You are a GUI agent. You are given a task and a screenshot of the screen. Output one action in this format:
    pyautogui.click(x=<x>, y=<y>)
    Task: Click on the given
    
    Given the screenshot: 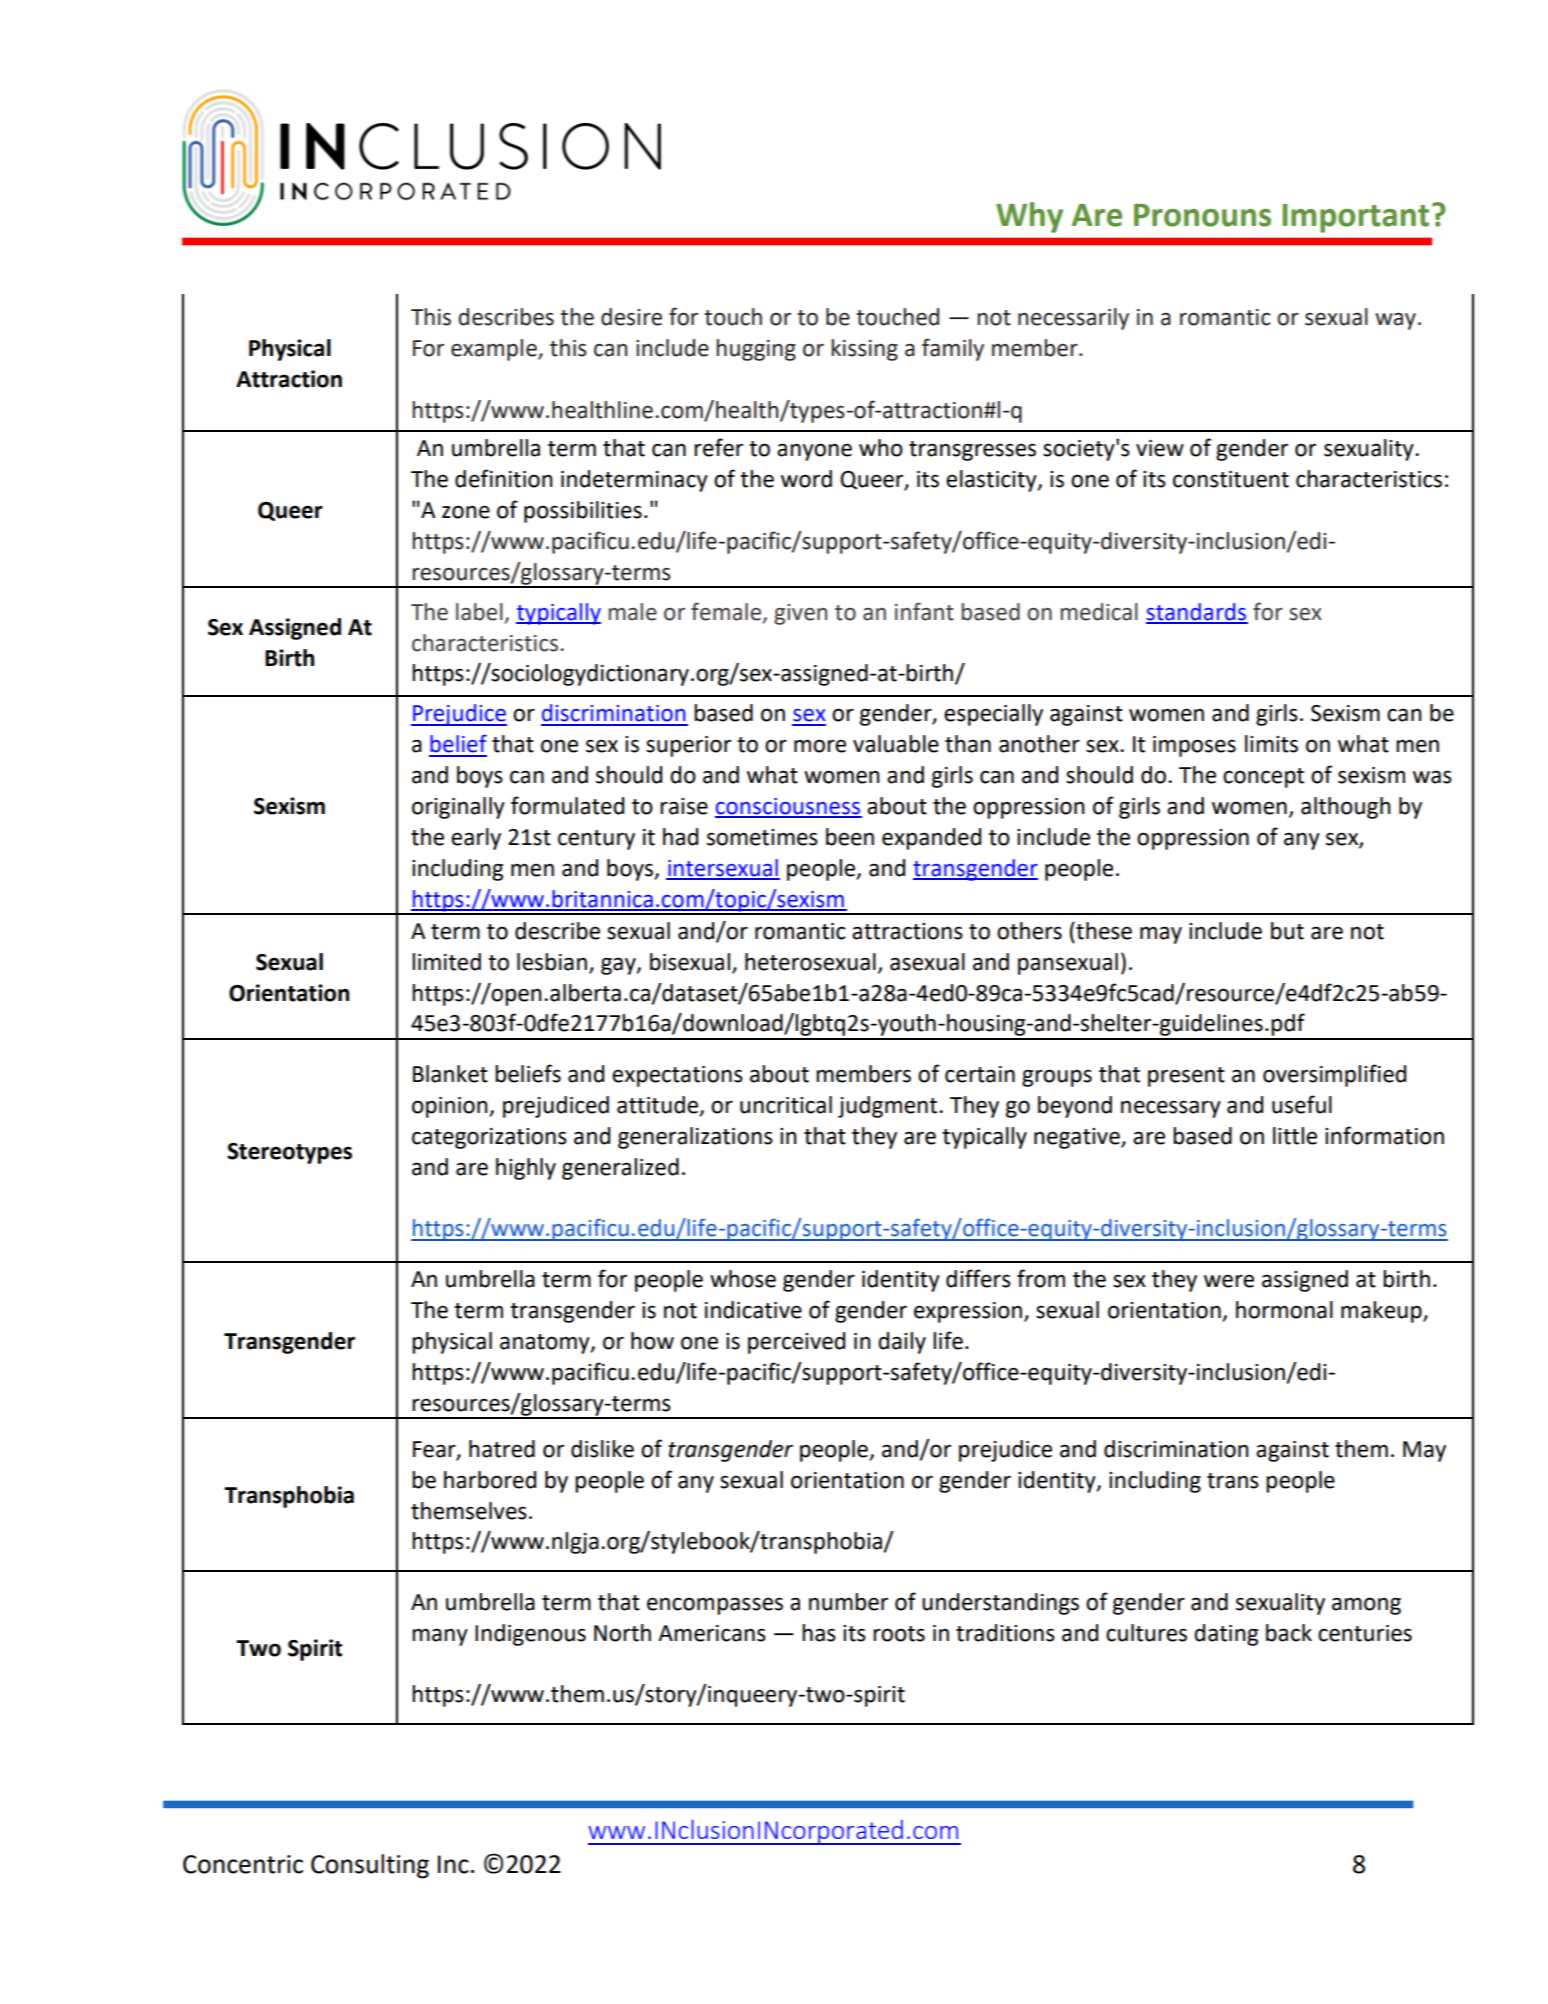 What is the action you would take?
    pyautogui.click(x=800, y=614)
